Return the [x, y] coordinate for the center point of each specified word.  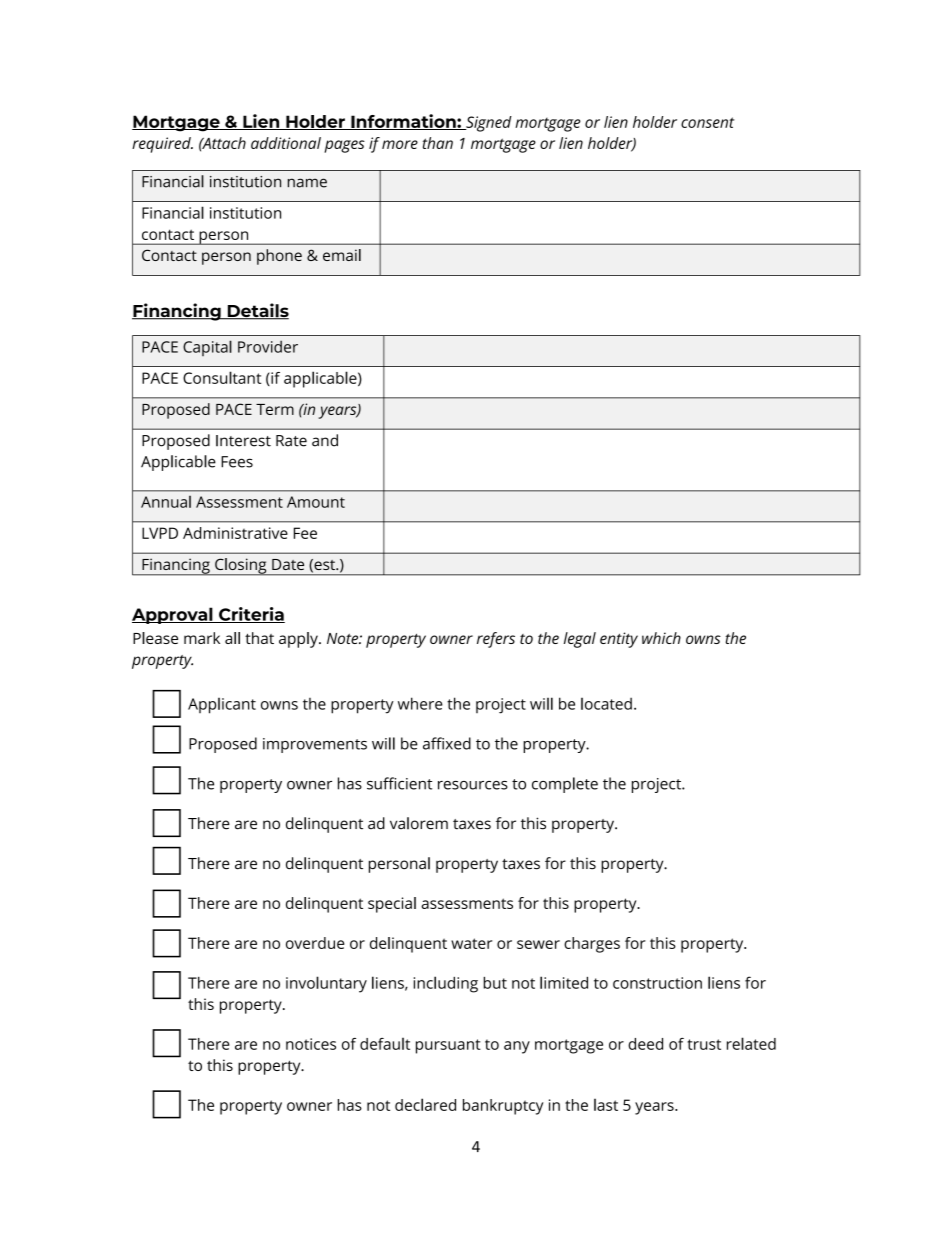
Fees [237, 462]
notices [311, 1044]
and [325, 440]
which [661, 638]
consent [707, 122]
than [438, 143]
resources [473, 785]
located [606, 703]
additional [286, 143]
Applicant [222, 706]
